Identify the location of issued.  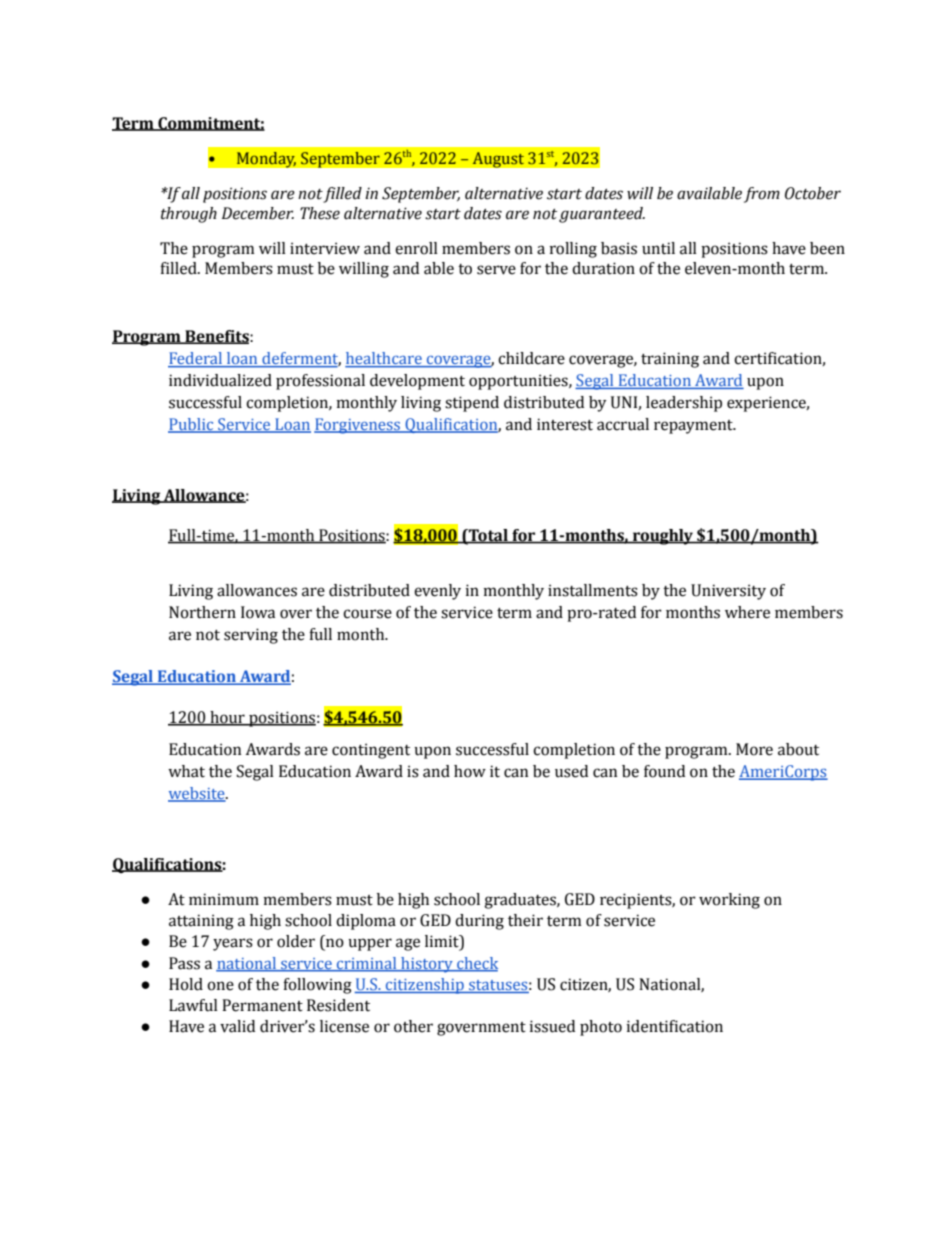
(552, 1026).
